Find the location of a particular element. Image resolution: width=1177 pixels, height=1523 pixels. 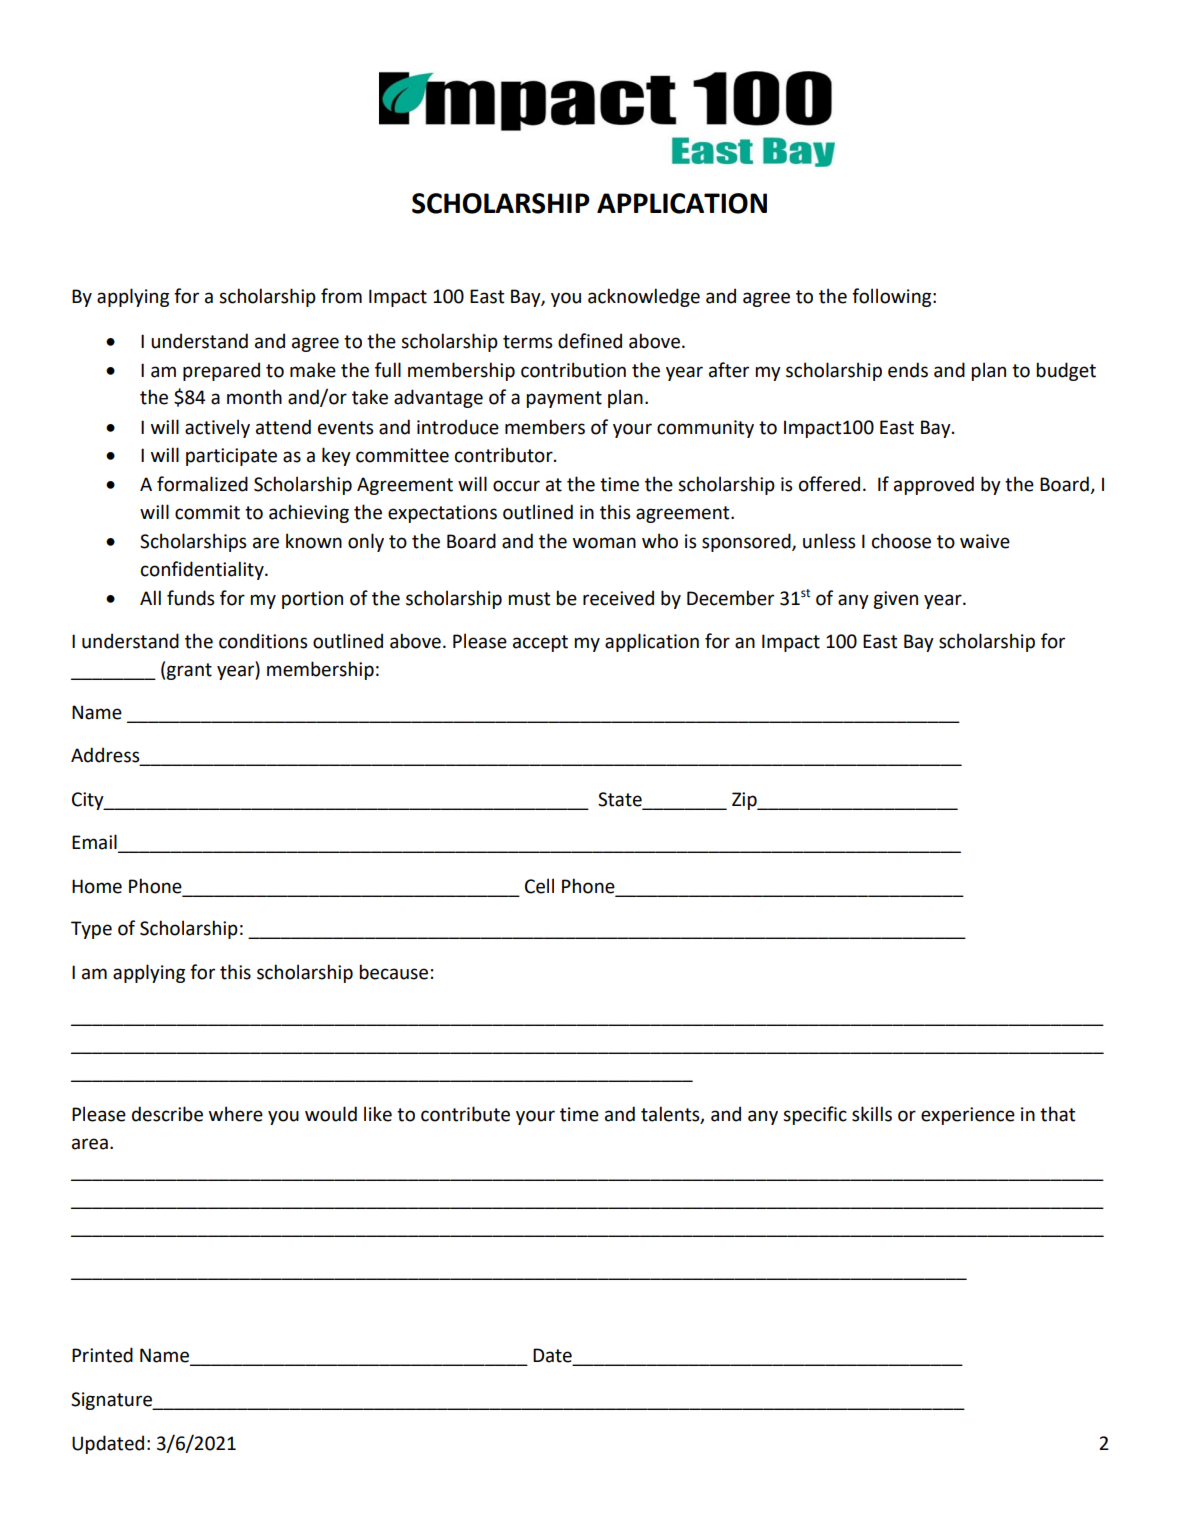

prepared is located at coordinates (221, 371).
